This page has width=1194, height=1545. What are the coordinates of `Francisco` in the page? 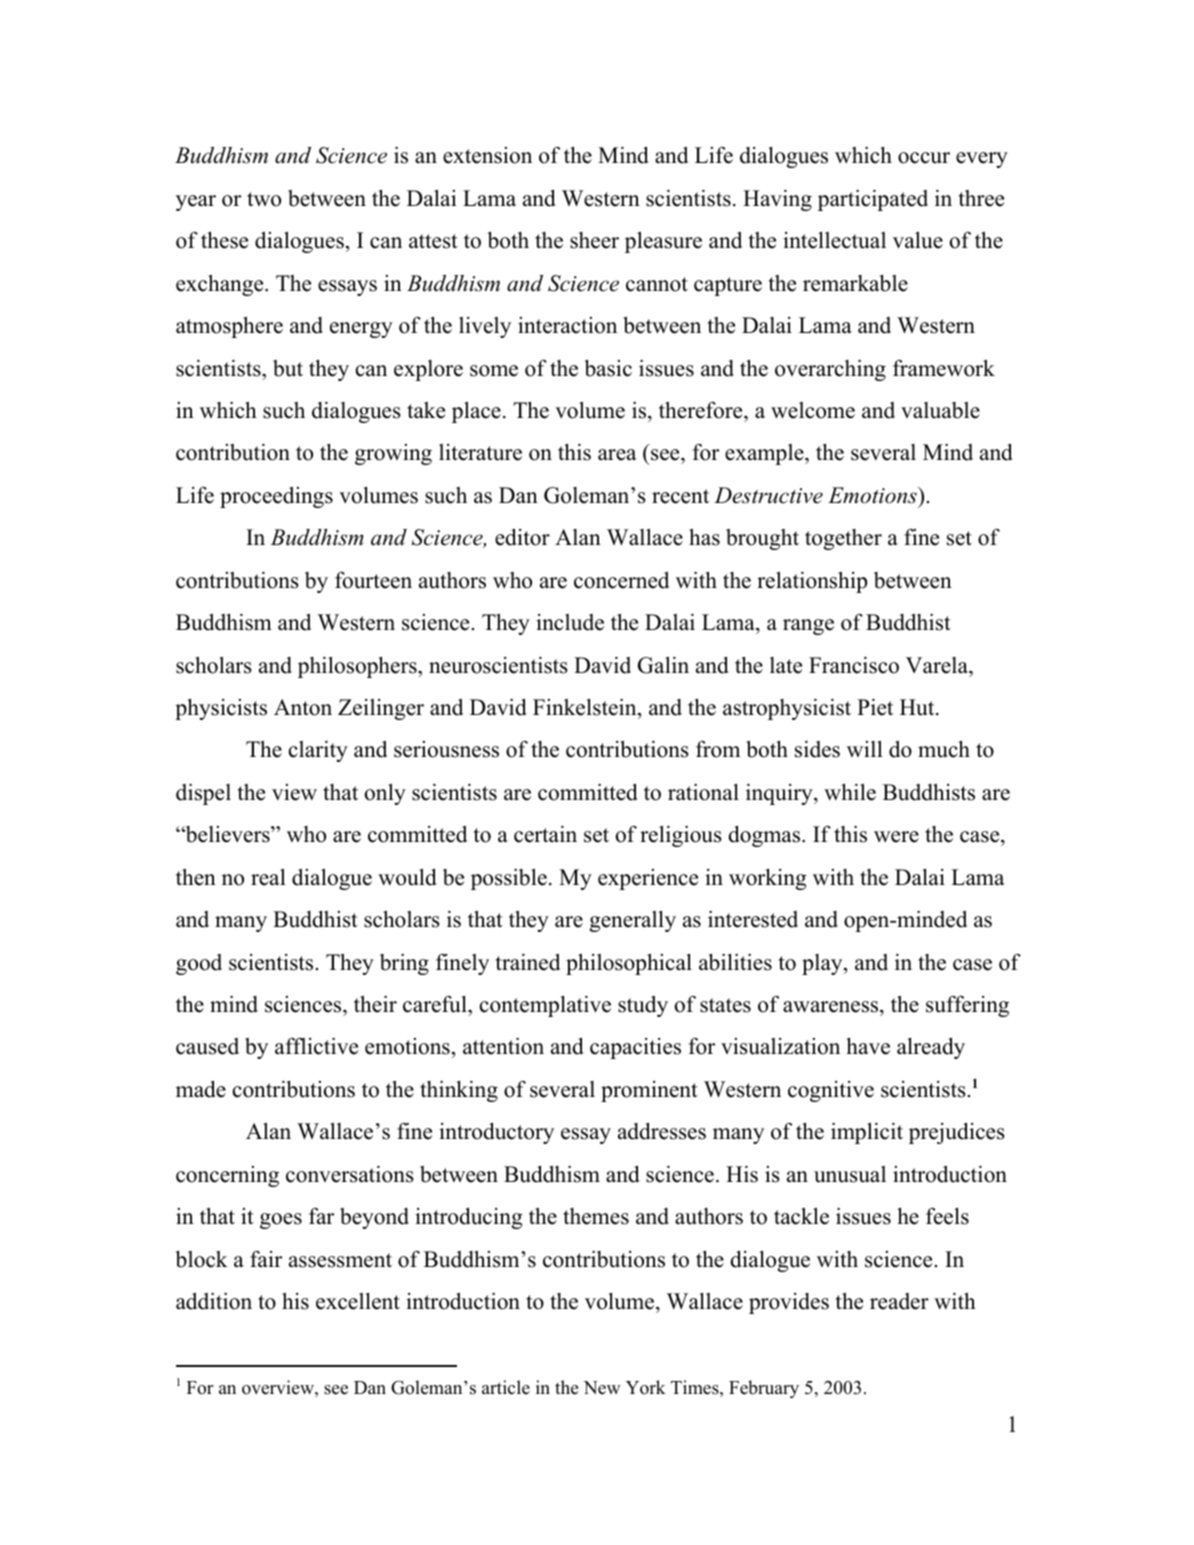 It's located at (854, 665).
